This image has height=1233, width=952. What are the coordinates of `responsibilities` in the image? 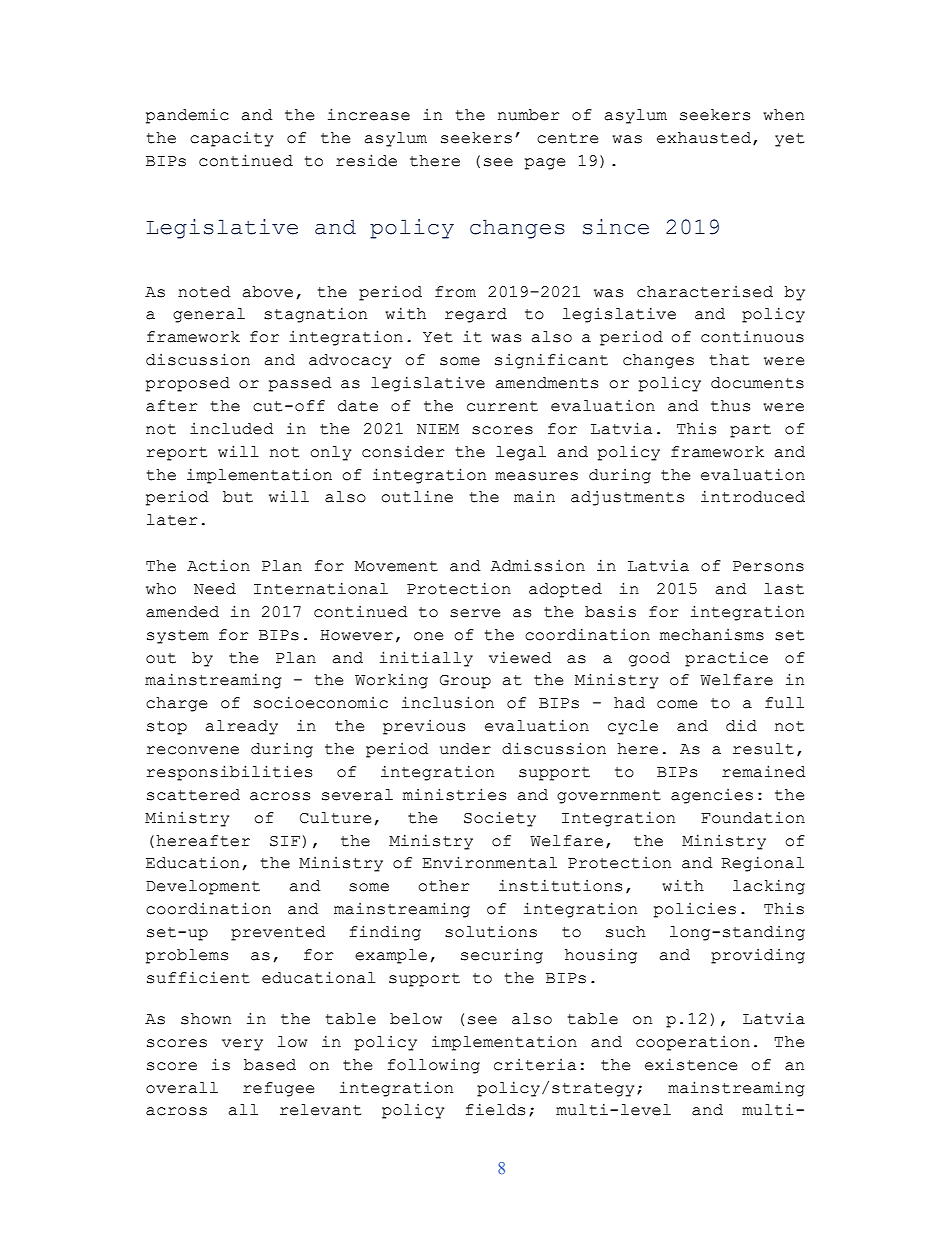 It's located at (229, 773).
